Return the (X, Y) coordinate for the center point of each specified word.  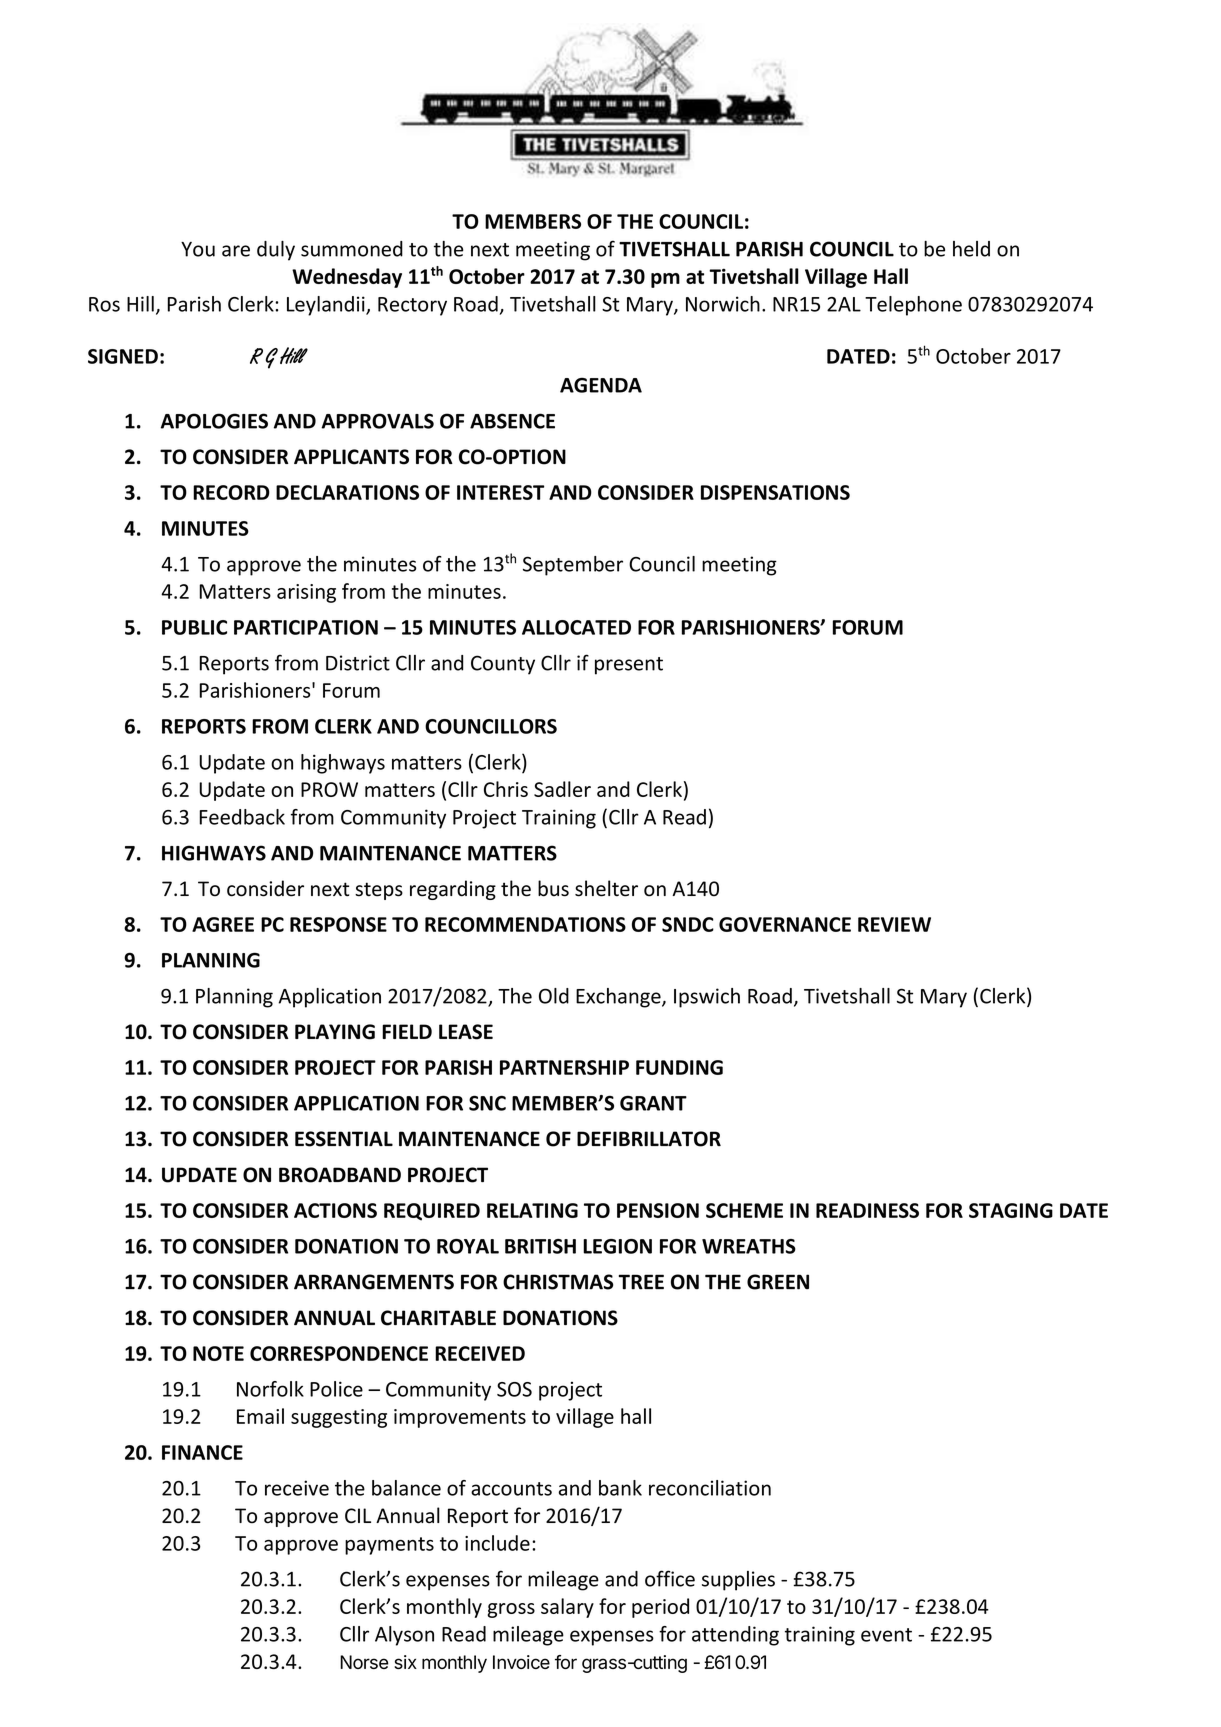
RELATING (532, 1210)
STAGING (1011, 1210)
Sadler (562, 789)
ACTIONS (335, 1210)
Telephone (913, 306)
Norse (364, 1662)
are (236, 251)
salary (567, 1608)
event (886, 1635)
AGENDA (601, 385)
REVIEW (894, 924)
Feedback (242, 817)
